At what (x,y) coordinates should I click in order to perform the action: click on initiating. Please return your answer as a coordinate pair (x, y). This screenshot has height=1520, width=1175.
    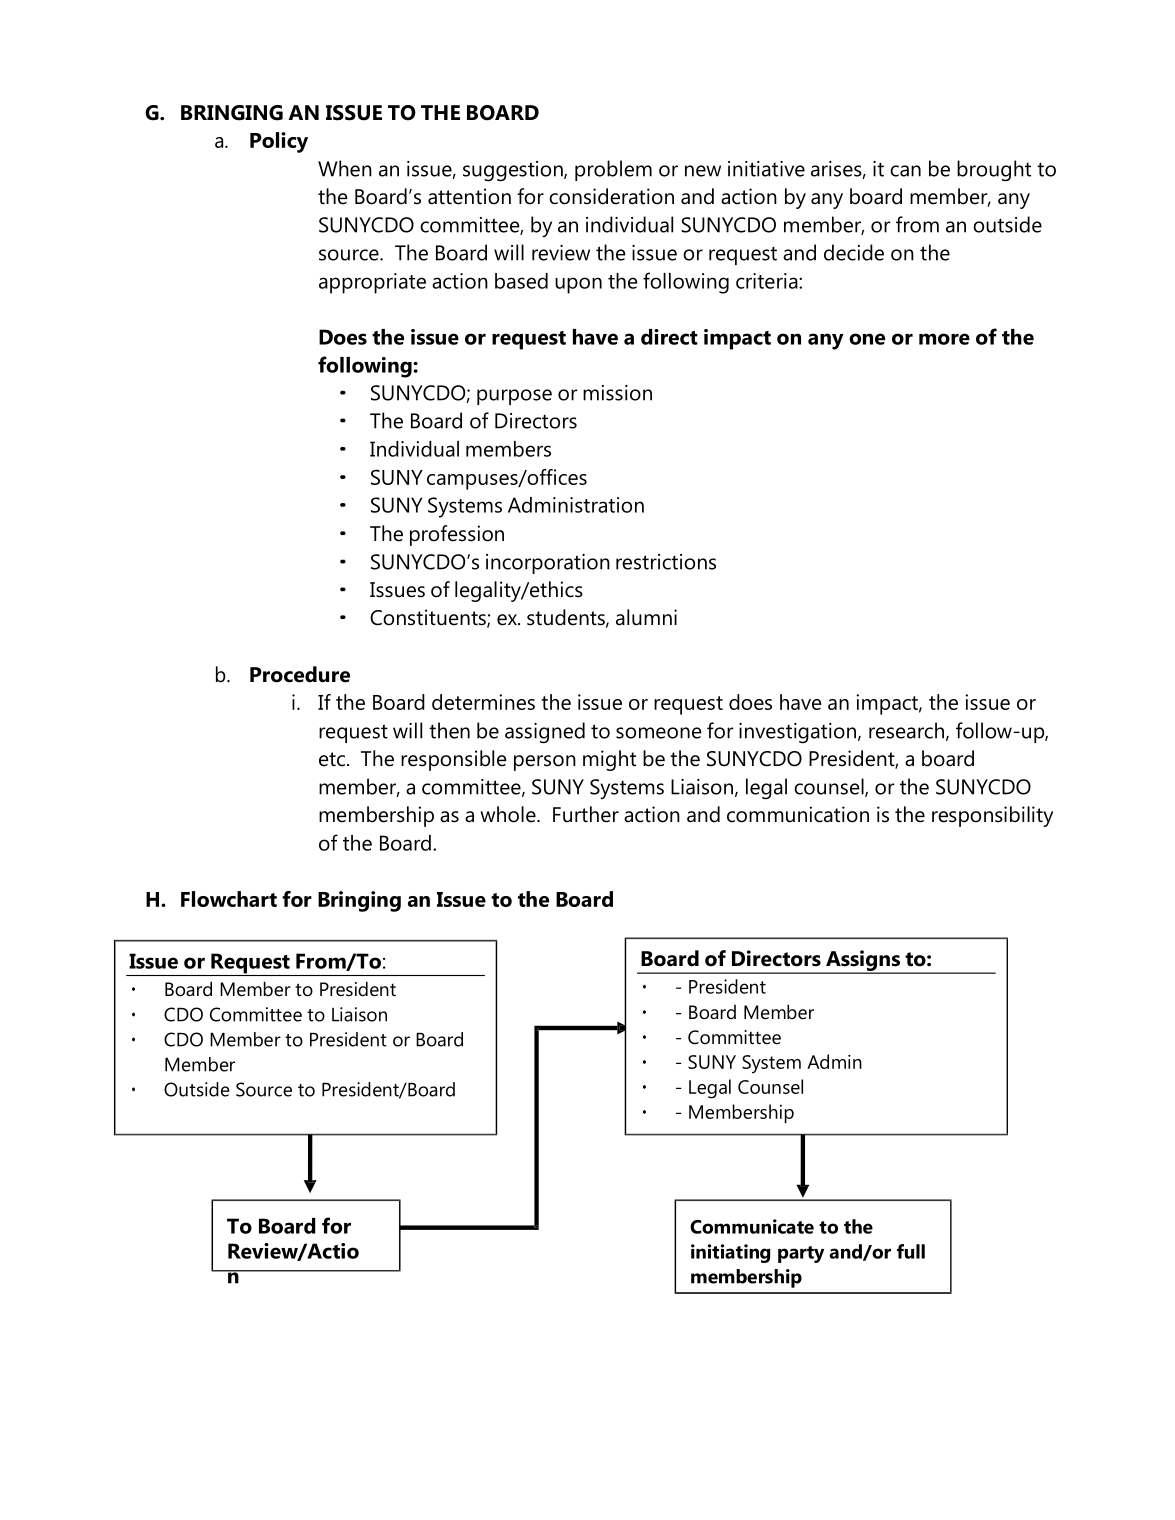
    Looking at the image, I should click on (730, 1253).
